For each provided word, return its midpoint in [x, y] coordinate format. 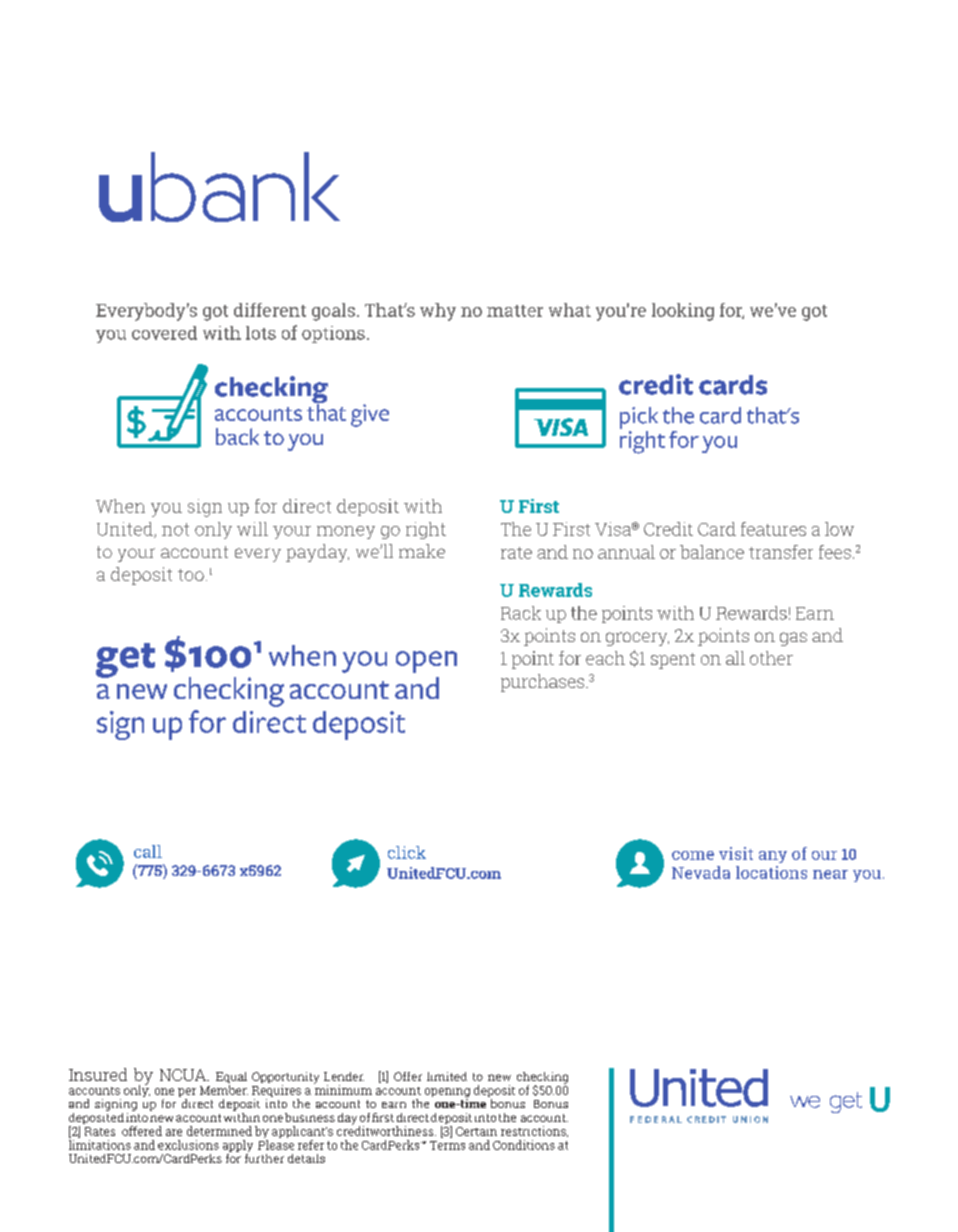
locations [771, 872]
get [125, 660]
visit [736, 853]
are [174, 1132]
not [175, 529]
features [773, 529]
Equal [231, 1079]
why [438, 312]
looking [683, 312]
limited [447, 1076]
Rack [521, 613]
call [148, 851]
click [407, 852]
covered [164, 333]
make [422, 551]
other [771, 658]
